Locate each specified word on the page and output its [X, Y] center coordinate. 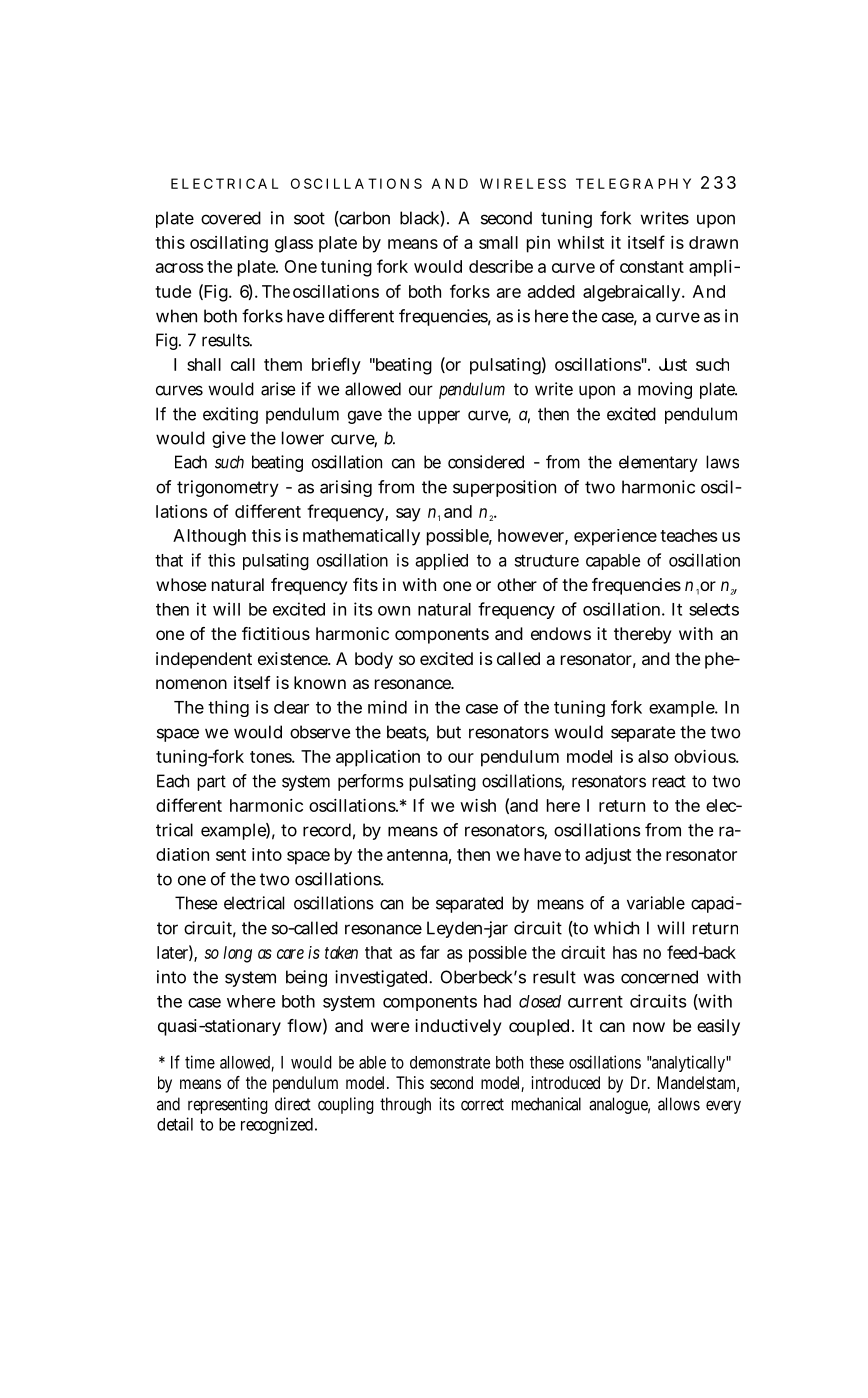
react [669, 781]
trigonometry [228, 488]
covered [231, 218]
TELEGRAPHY [633, 183]
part [211, 783]
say [408, 515]
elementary [658, 463]
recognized [277, 1125]
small [498, 242]
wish [478, 805]
